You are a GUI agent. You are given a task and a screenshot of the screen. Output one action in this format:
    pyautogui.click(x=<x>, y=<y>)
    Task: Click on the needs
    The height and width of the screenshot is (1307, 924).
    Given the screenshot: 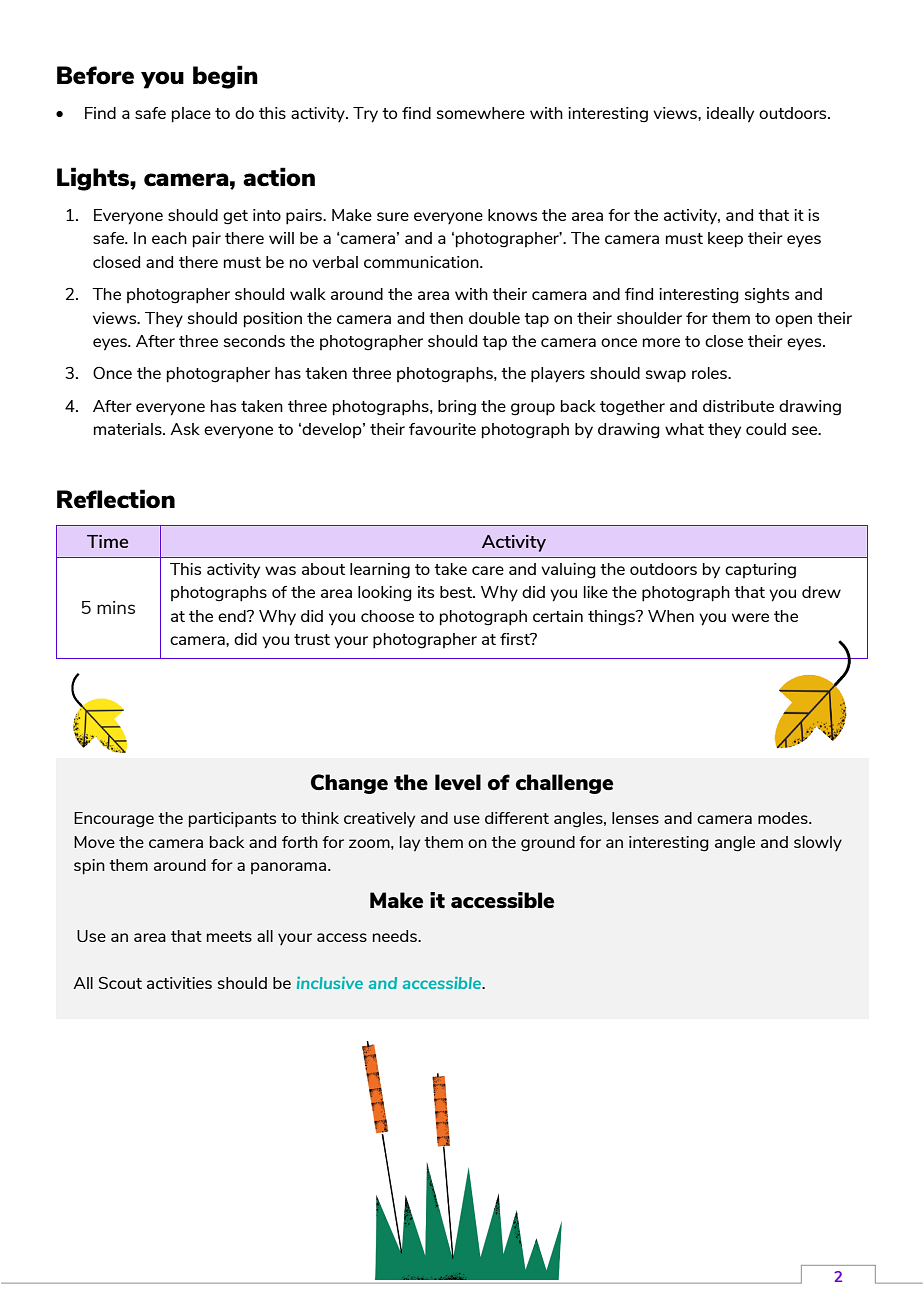 What is the action you would take?
    pyautogui.click(x=396, y=936)
